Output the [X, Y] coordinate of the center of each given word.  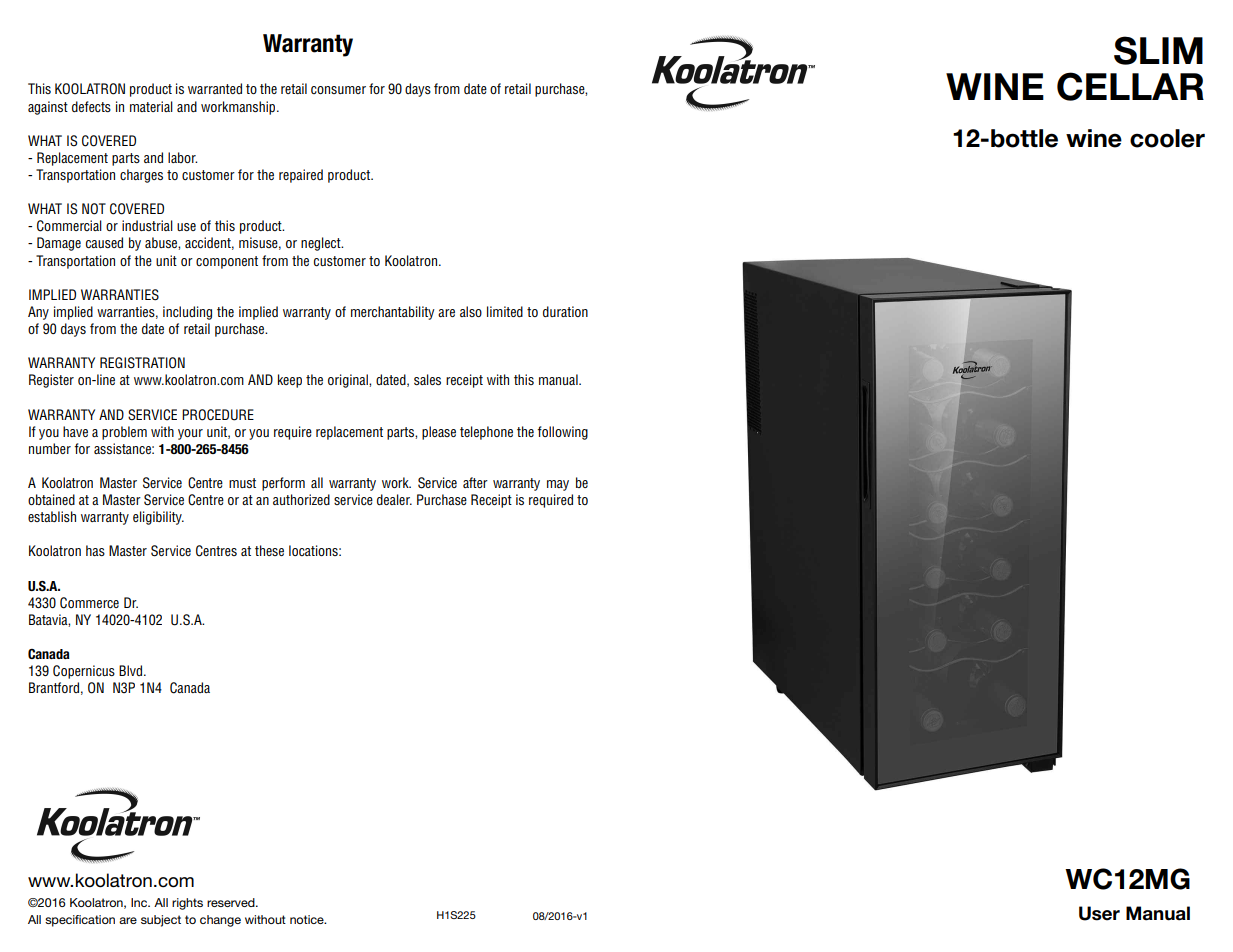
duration [565, 311]
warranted [215, 88]
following [562, 433]
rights [187, 904]
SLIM [1158, 50]
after [475, 482]
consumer [338, 90]
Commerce [89, 603]
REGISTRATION [142, 363]
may [558, 485]
